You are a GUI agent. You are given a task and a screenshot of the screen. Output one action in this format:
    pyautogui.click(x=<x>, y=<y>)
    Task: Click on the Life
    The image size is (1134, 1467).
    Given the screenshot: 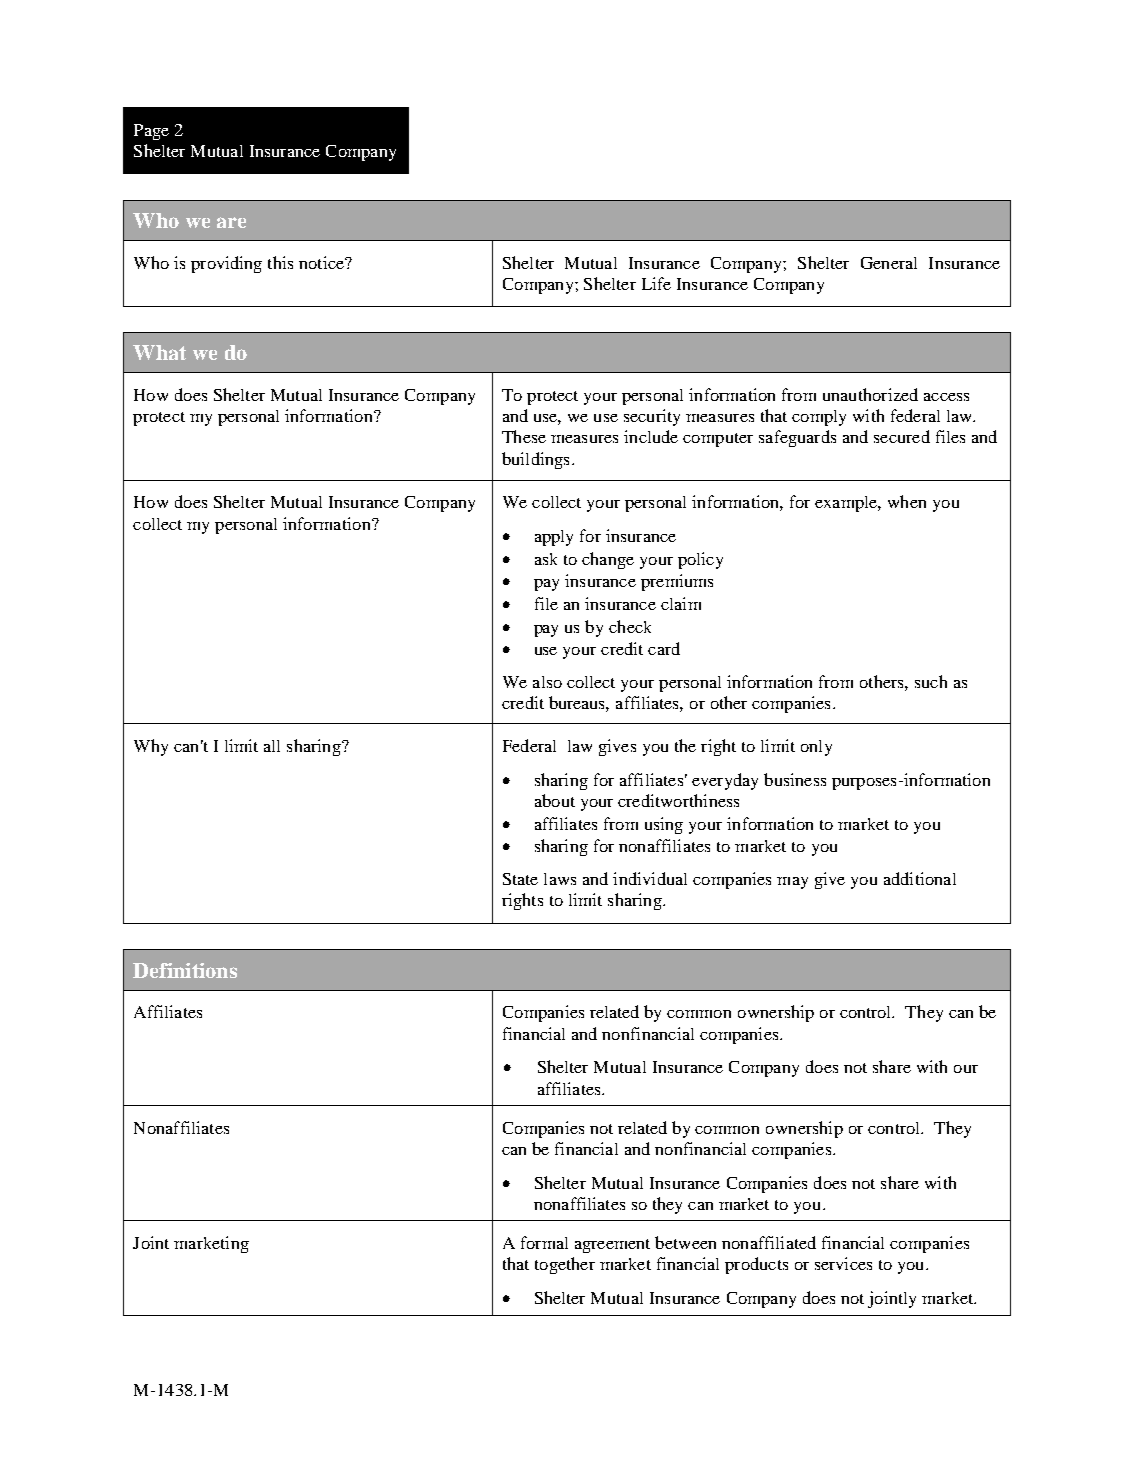 What is the action you would take?
    pyautogui.click(x=656, y=283)
